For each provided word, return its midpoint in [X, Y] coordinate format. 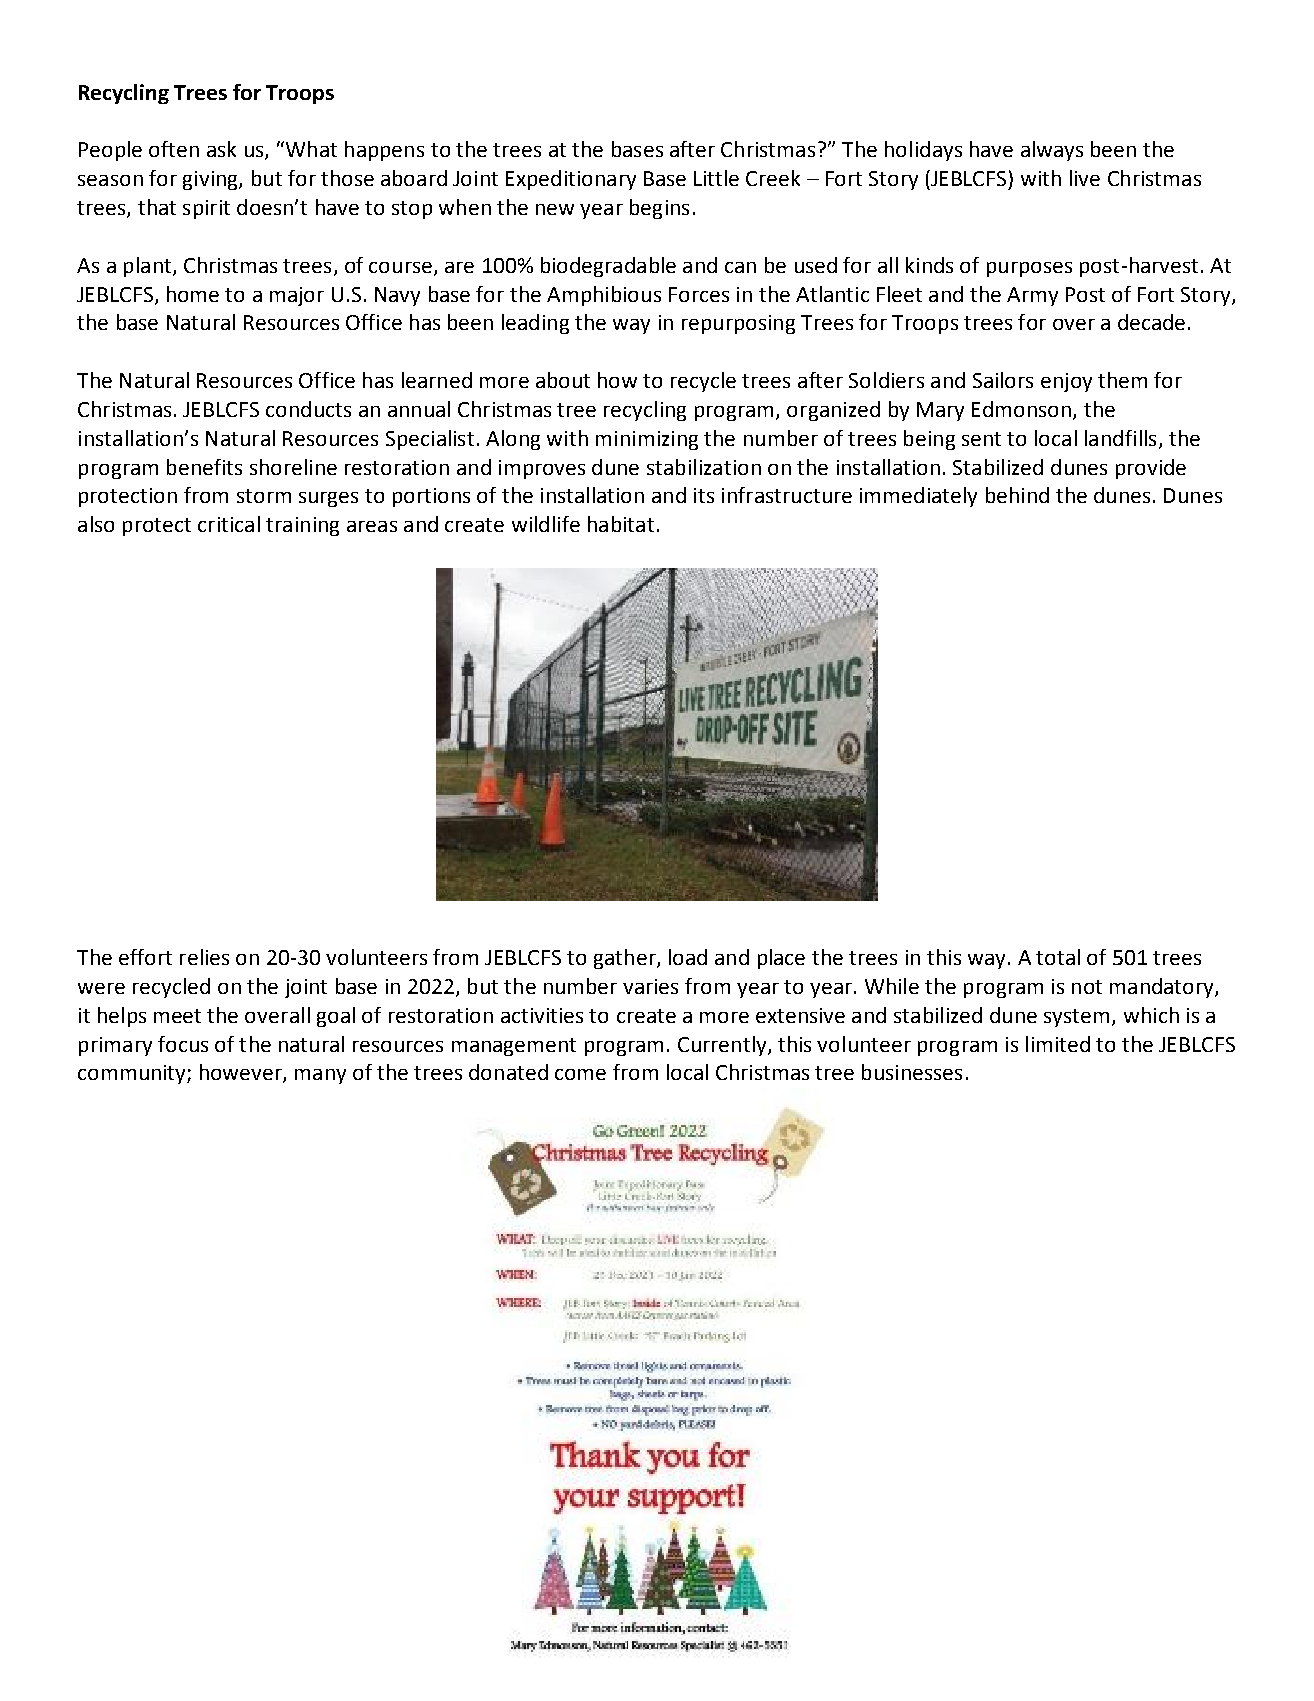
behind [1017, 495]
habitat [621, 524]
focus [183, 1044]
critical [229, 524]
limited [1058, 1044]
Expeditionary [571, 180]
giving [211, 180]
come [580, 1074]
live [1085, 178]
